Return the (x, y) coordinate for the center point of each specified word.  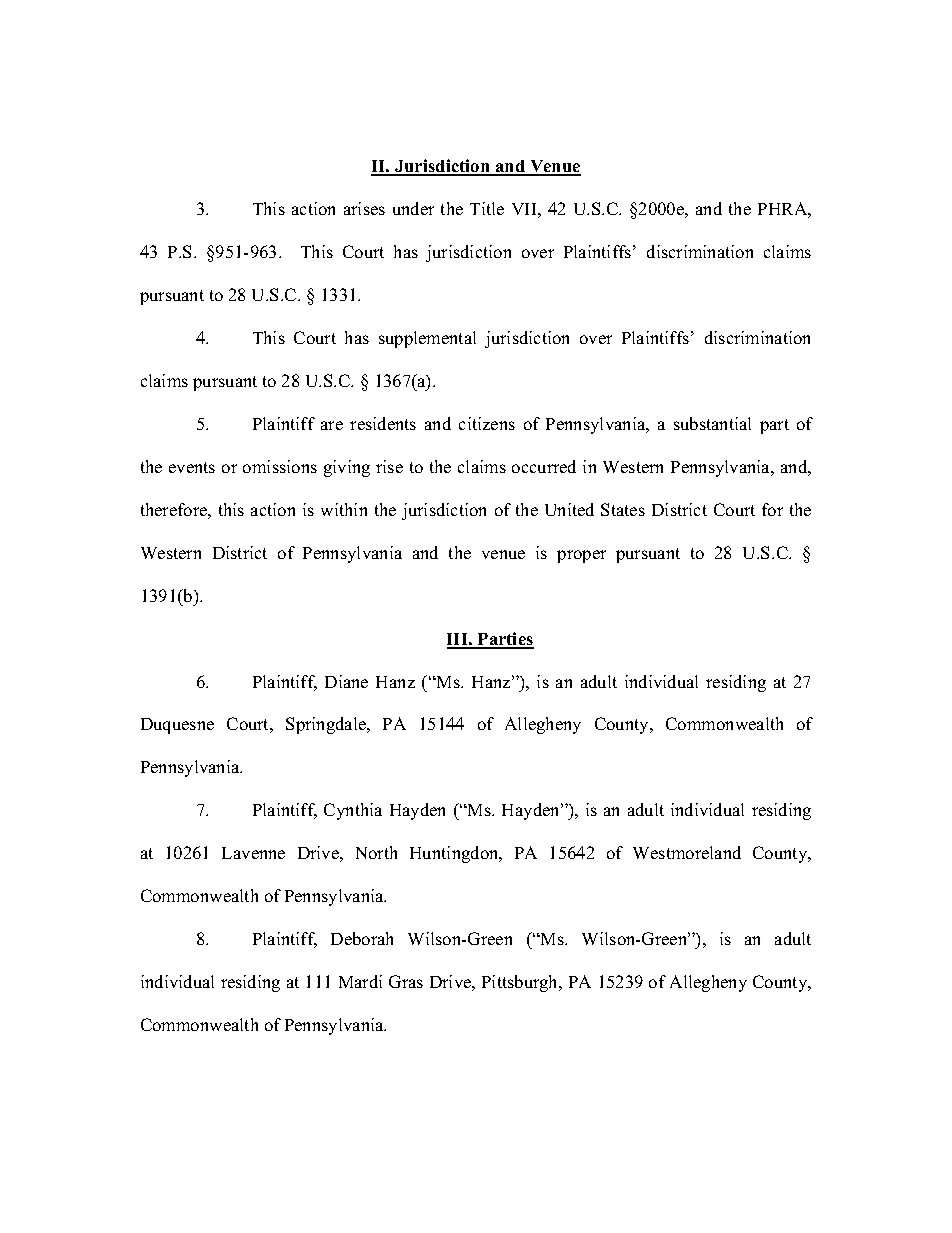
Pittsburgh (521, 983)
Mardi (360, 981)
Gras (406, 981)
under (413, 208)
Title (487, 208)
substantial (712, 423)
